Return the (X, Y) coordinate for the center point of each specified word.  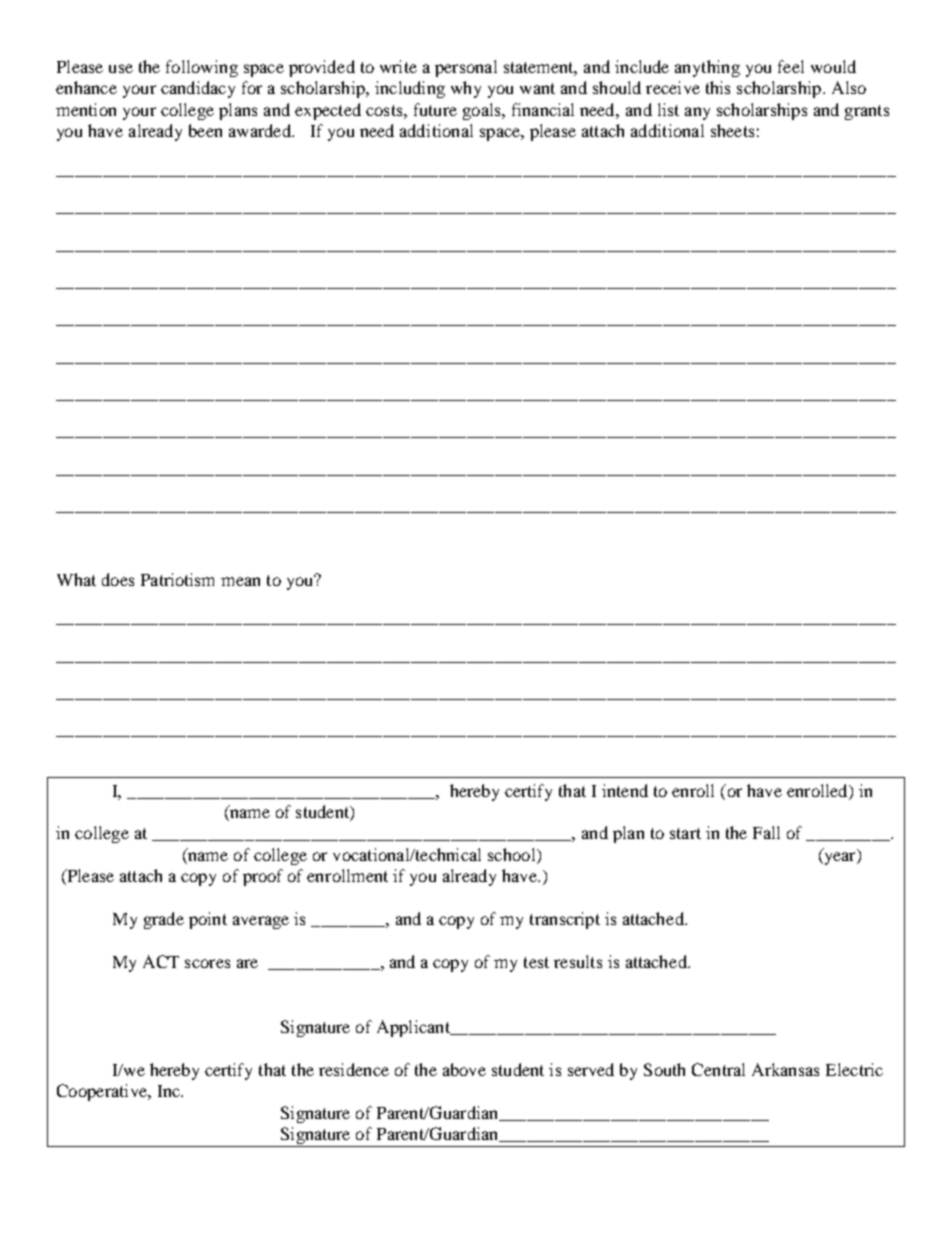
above (464, 1069)
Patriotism (177, 579)
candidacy (198, 89)
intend (625, 790)
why (466, 89)
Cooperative (103, 1092)
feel (791, 66)
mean (240, 581)
